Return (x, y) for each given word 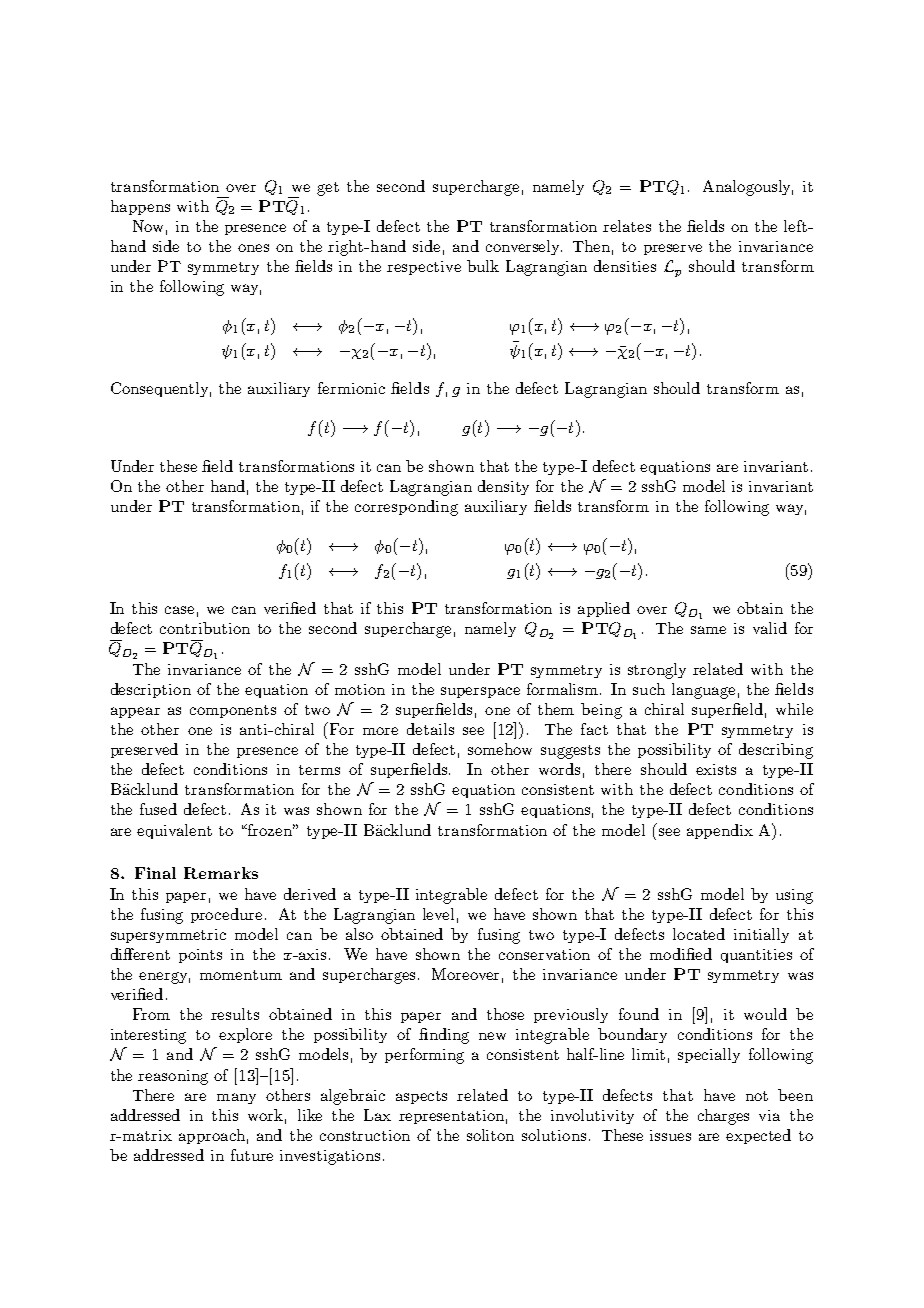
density (503, 487)
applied (604, 609)
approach (212, 1136)
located (699, 934)
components (233, 711)
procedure (226, 915)
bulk (483, 266)
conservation (544, 954)
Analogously (748, 188)
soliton (490, 1135)
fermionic (351, 388)
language (703, 691)
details (430, 729)
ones (253, 248)
